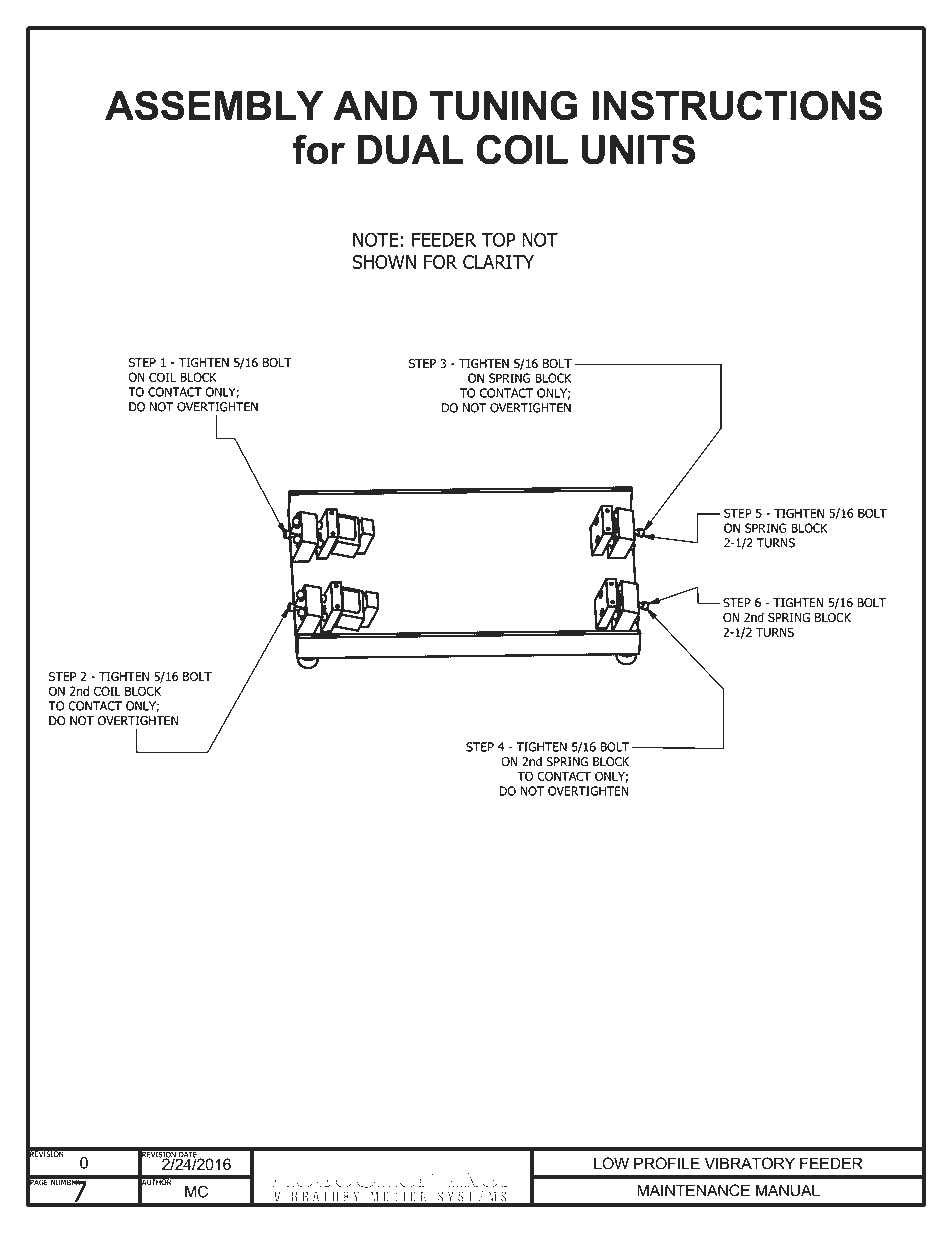 The width and height of the screenshot is (952, 1233). What do you see at coordinates (504, 106) in the screenshot?
I see `TUNING` at bounding box center [504, 106].
